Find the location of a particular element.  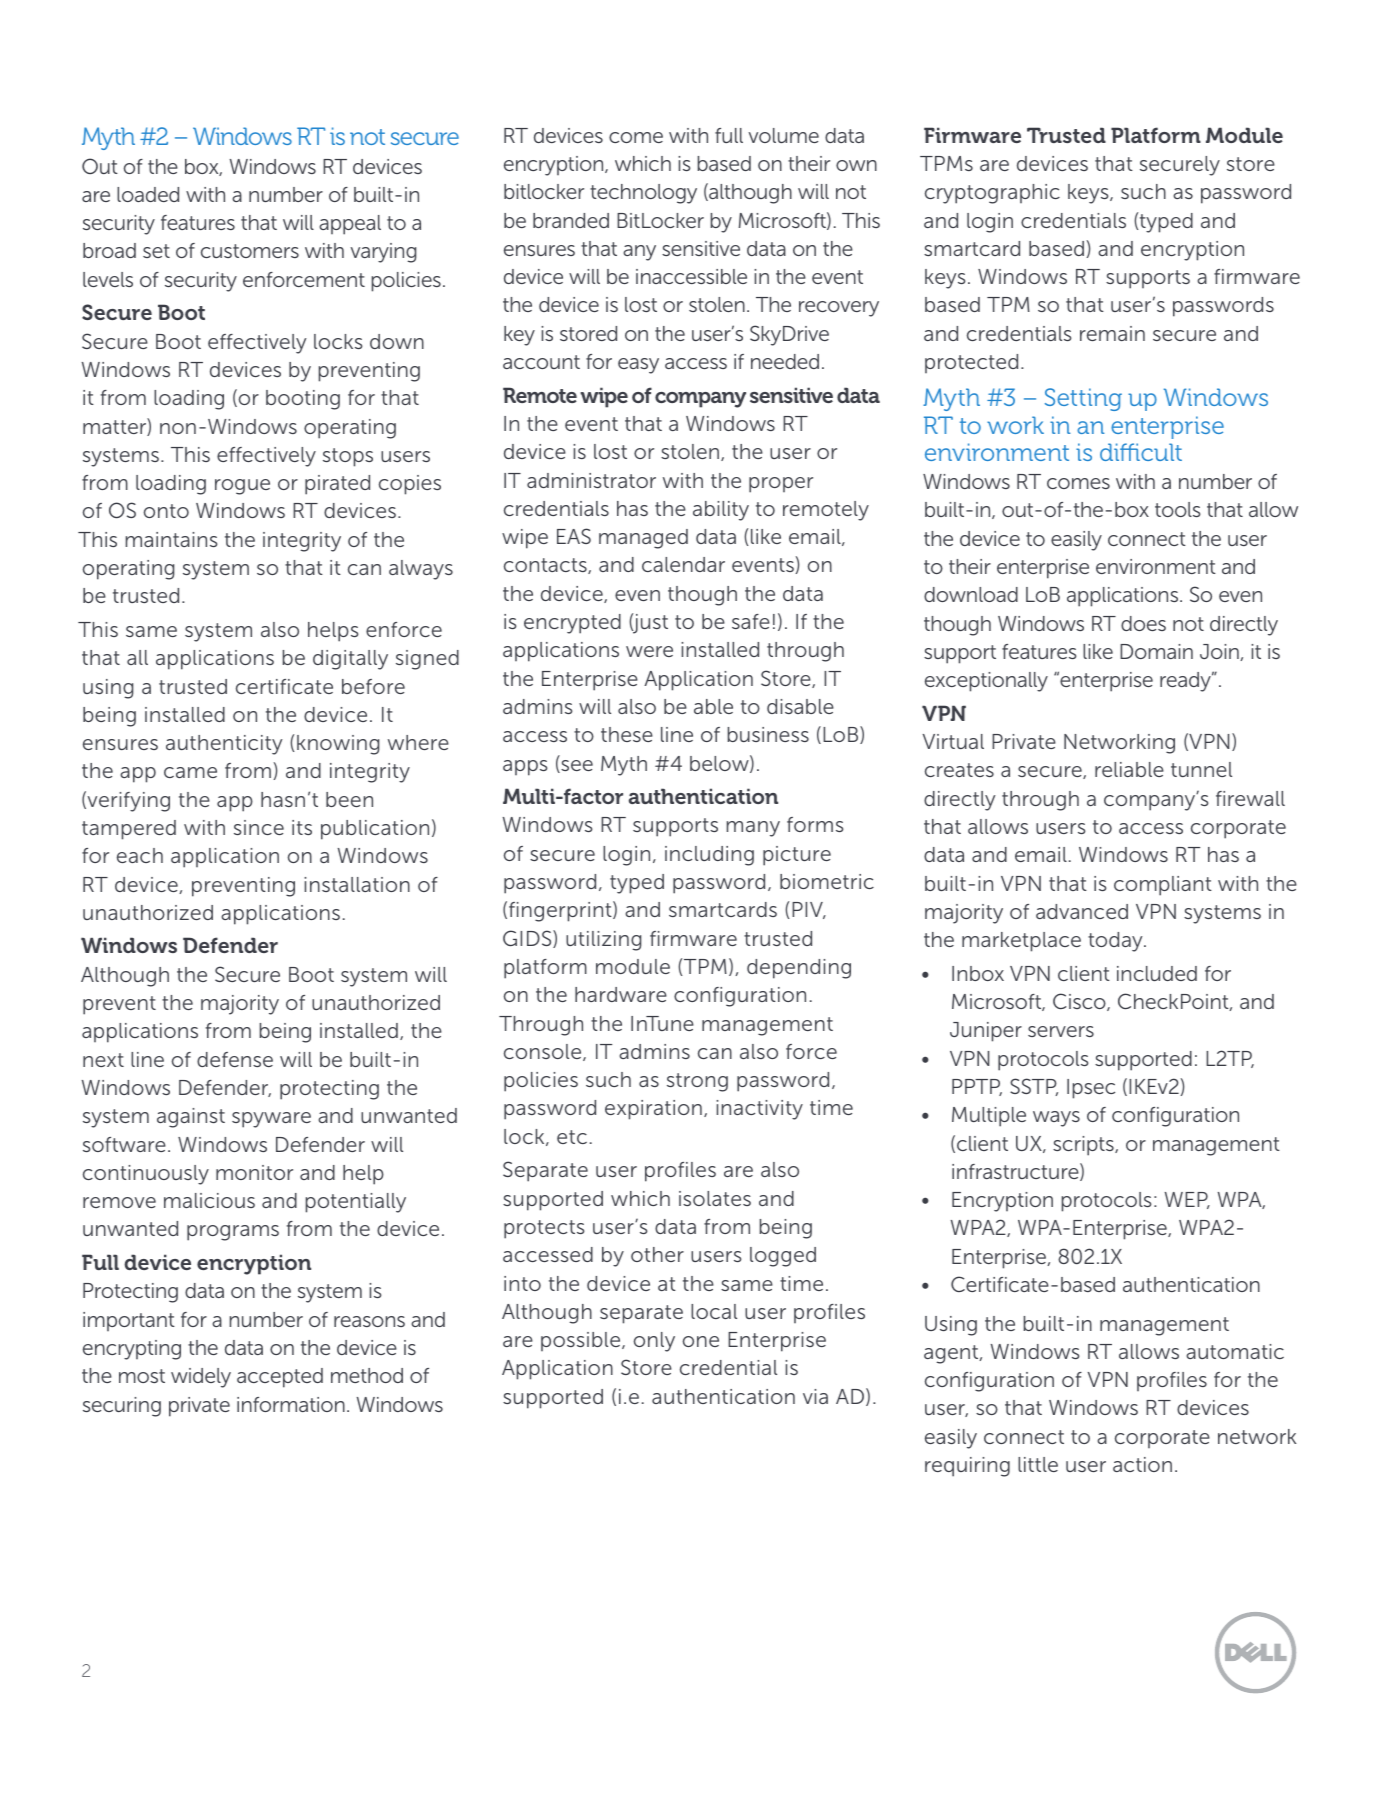

Ipsec is located at coordinates (1091, 1089).
